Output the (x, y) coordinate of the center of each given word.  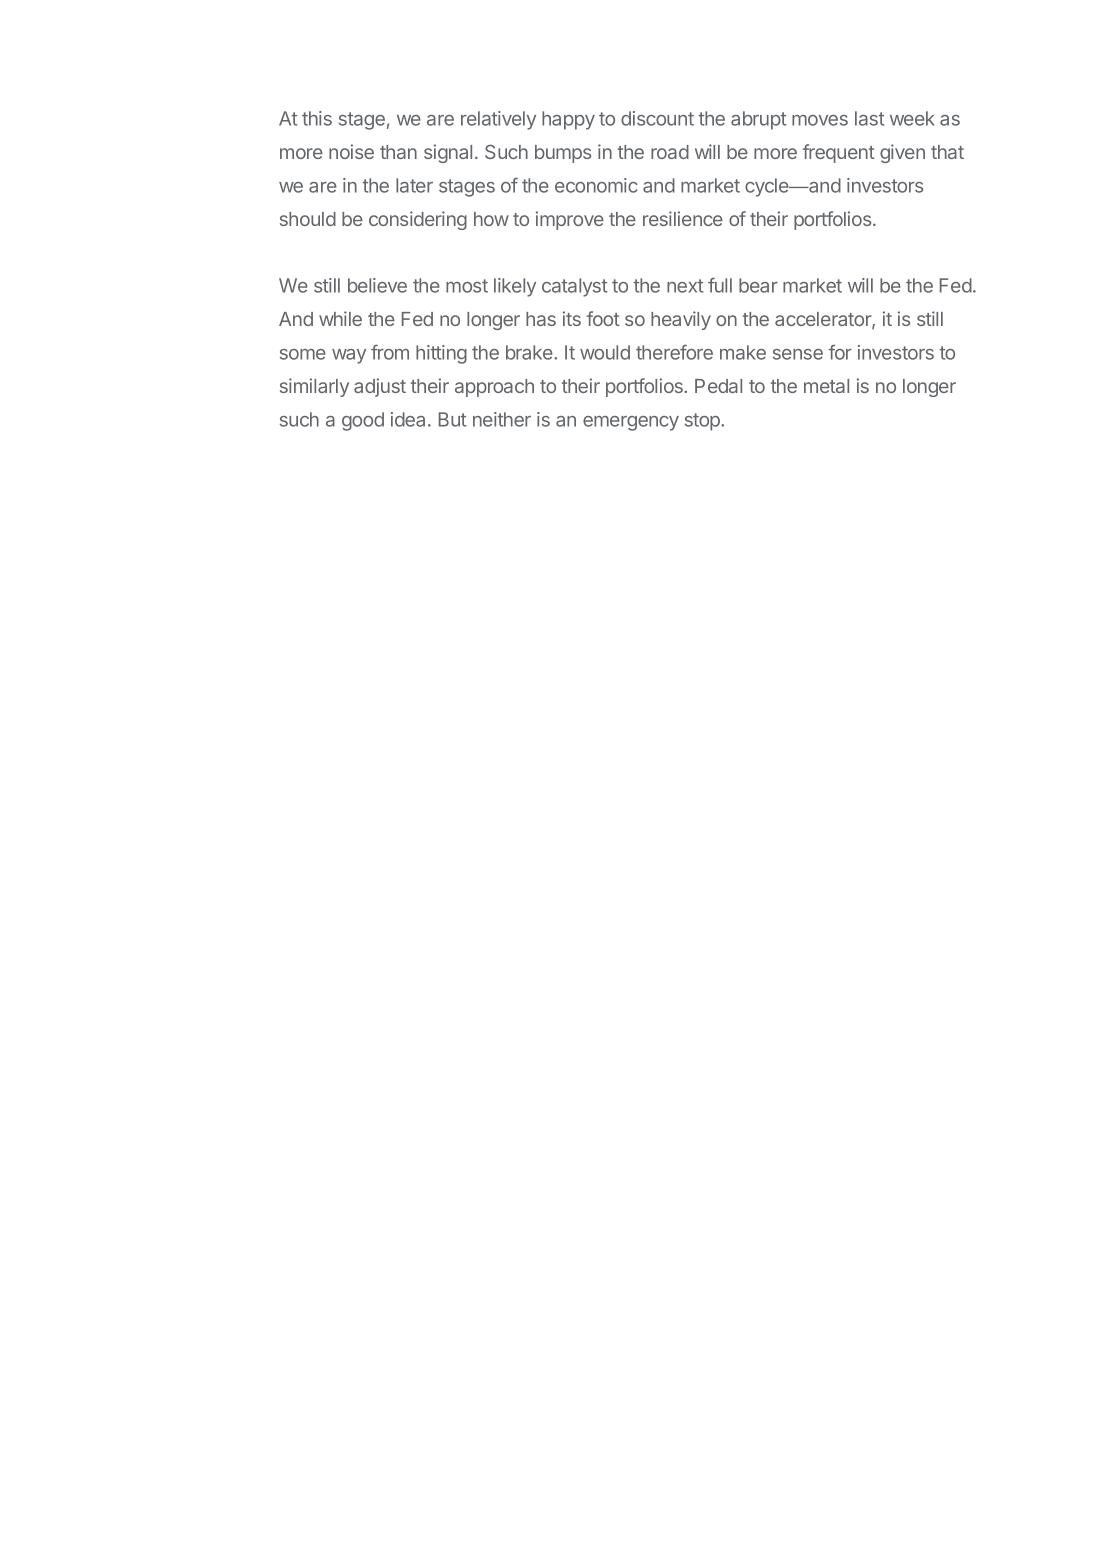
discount (657, 118)
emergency (631, 423)
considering (418, 220)
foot (603, 318)
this (317, 118)
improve (570, 220)
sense (798, 354)
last (869, 118)
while (340, 318)
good (363, 421)
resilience (683, 218)
